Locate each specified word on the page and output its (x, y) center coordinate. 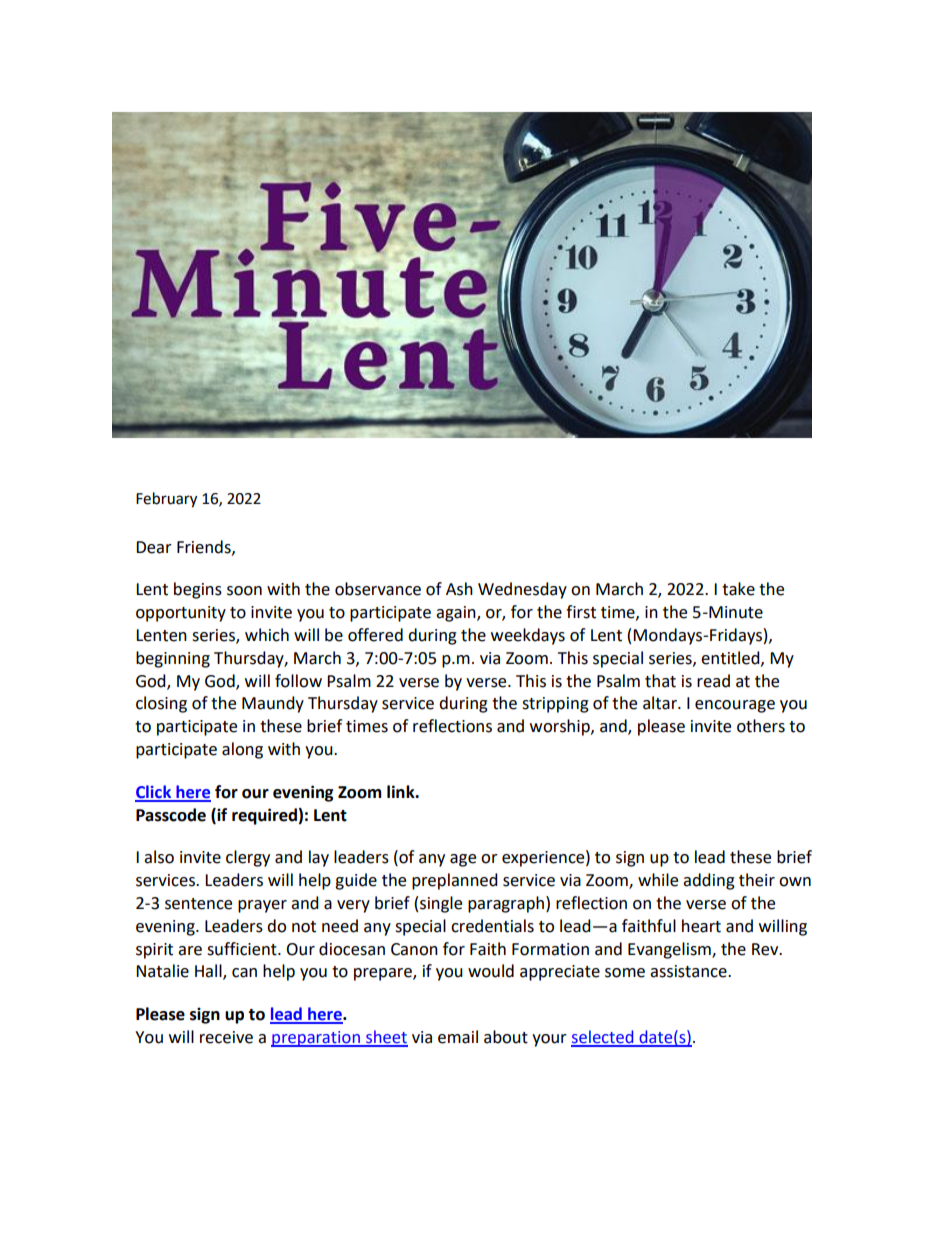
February (166, 500)
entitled (731, 658)
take (738, 589)
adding (709, 881)
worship (561, 727)
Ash (459, 589)
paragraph (507, 904)
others (761, 726)
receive (226, 1037)
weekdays (528, 636)
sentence (198, 904)
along (242, 750)
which (267, 635)
